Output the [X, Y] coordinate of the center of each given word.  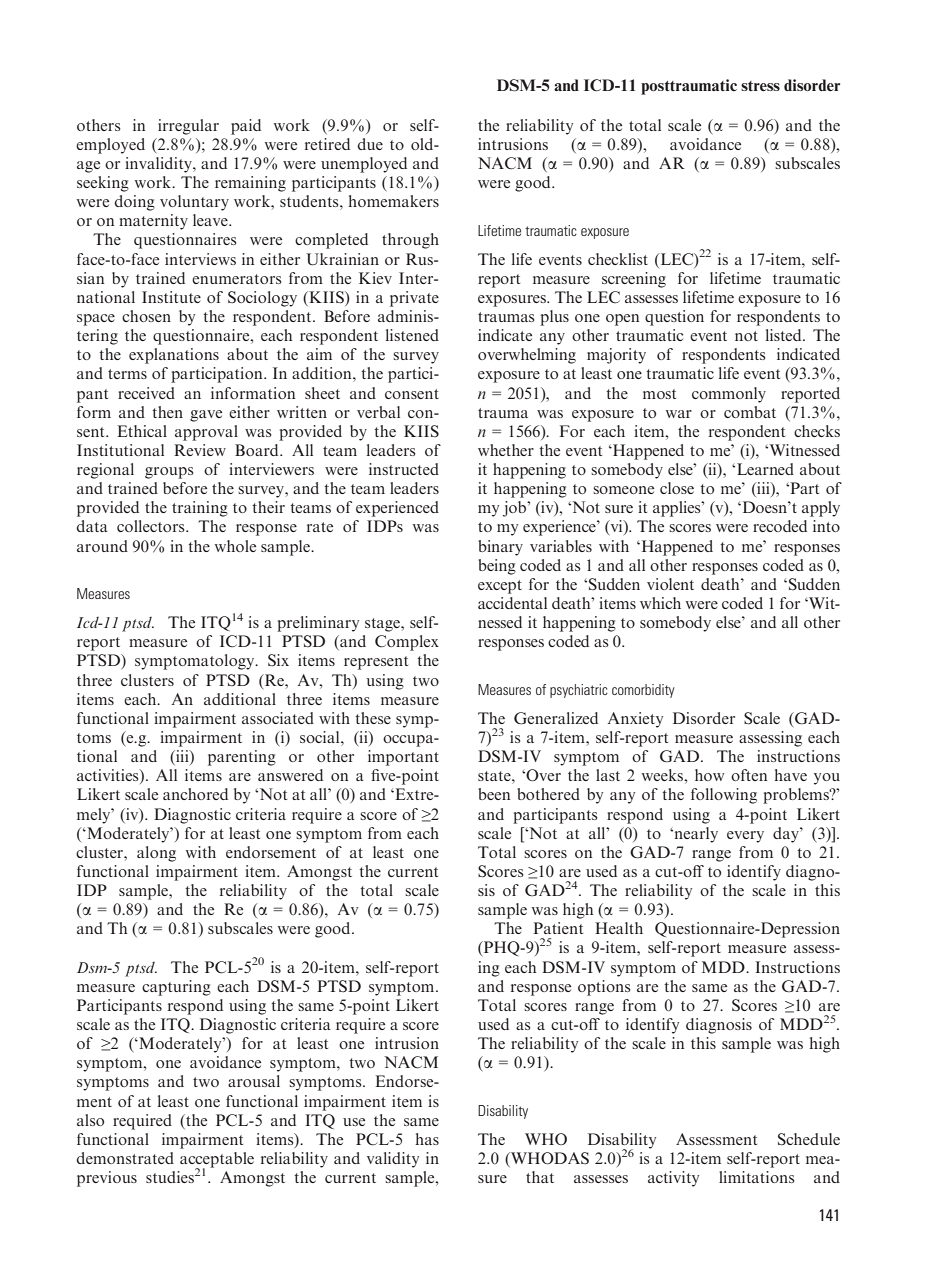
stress [760, 86]
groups [169, 473]
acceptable [217, 1161]
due [370, 144]
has [427, 1139]
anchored [195, 794]
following [724, 796]
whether [506, 450]
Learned [765, 469]
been [494, 794]
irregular [188, 127]
